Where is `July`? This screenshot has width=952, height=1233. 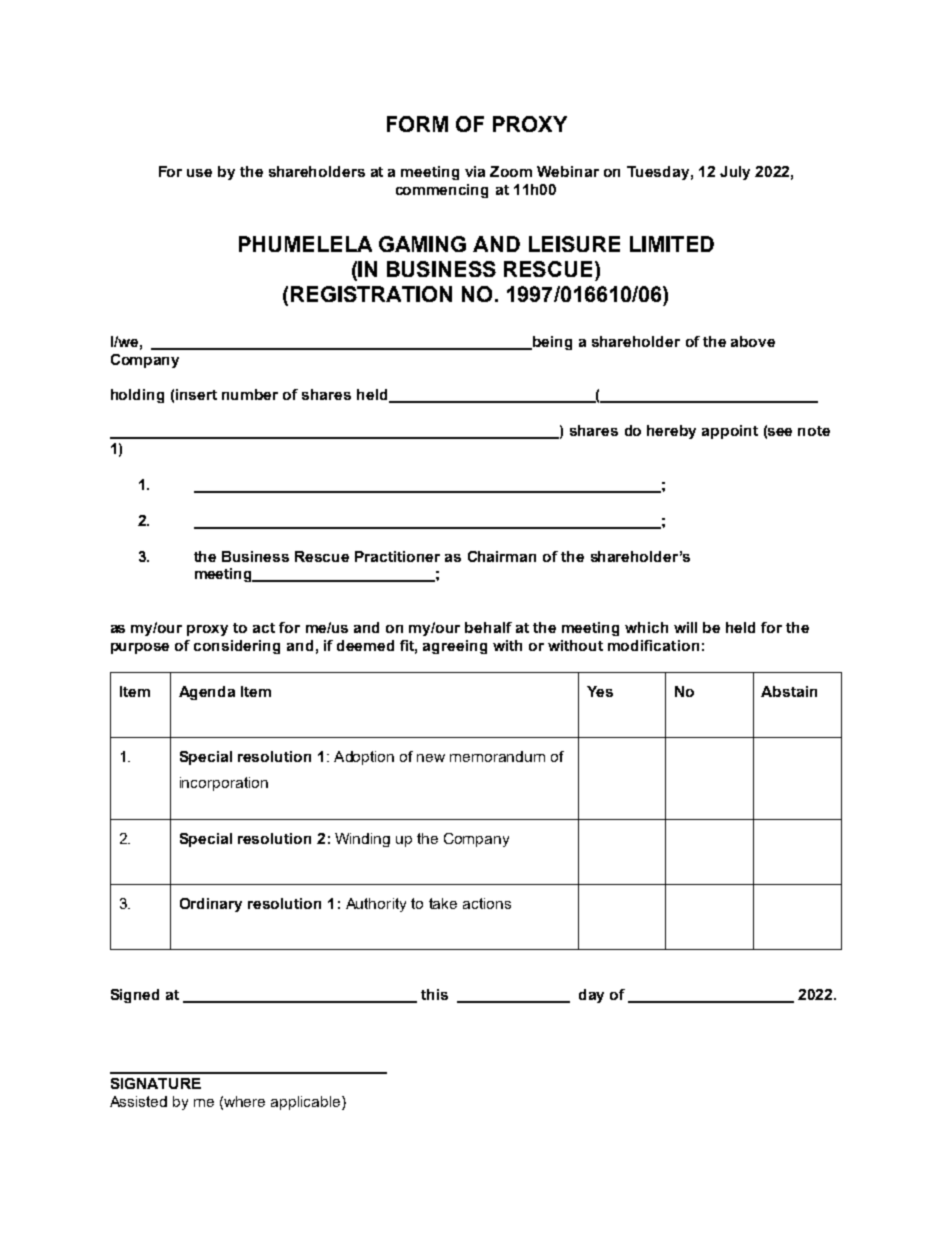
July is located at coordinates (735, 173).
